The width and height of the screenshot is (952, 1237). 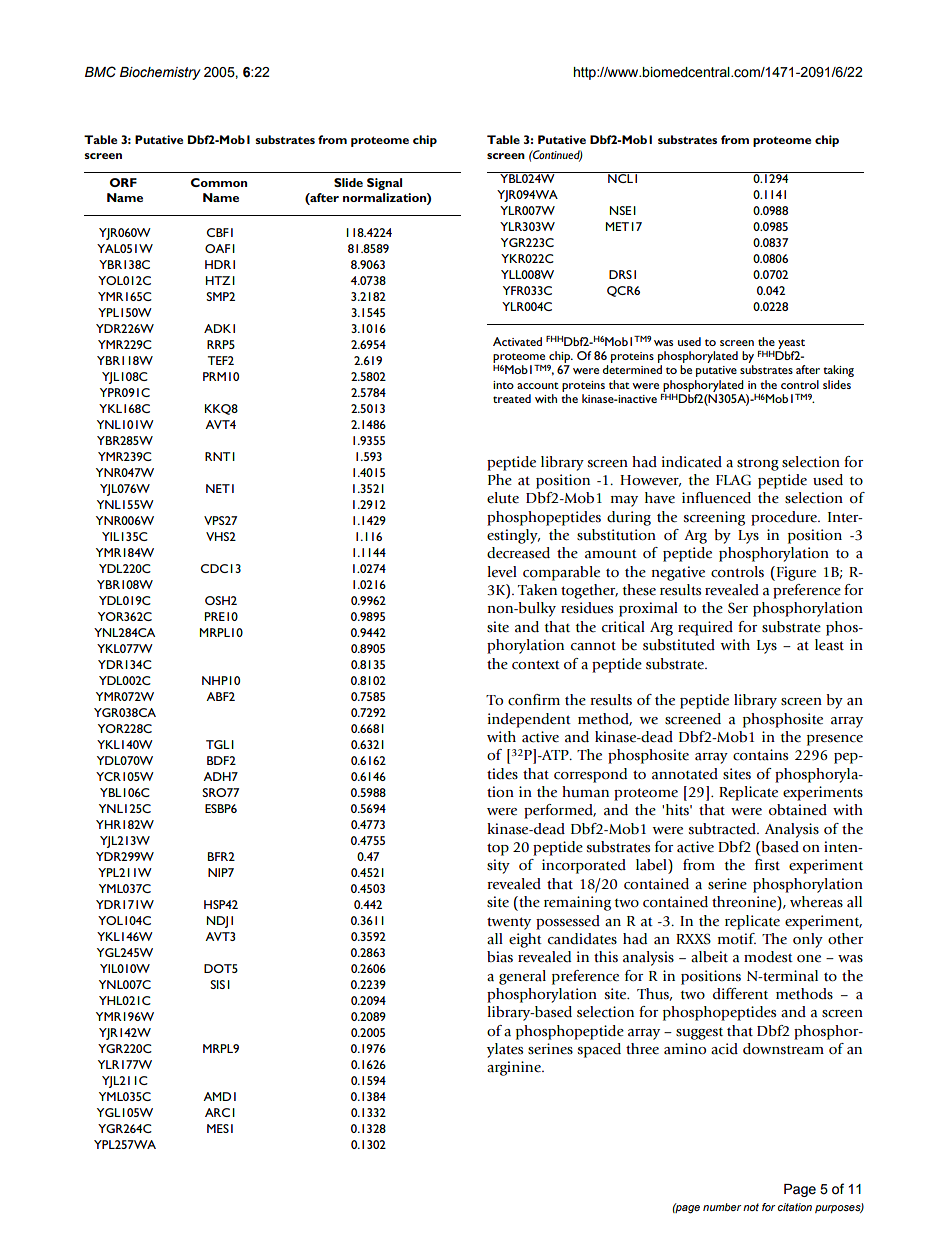 I want to click on into, so click(x=503, y=385).
